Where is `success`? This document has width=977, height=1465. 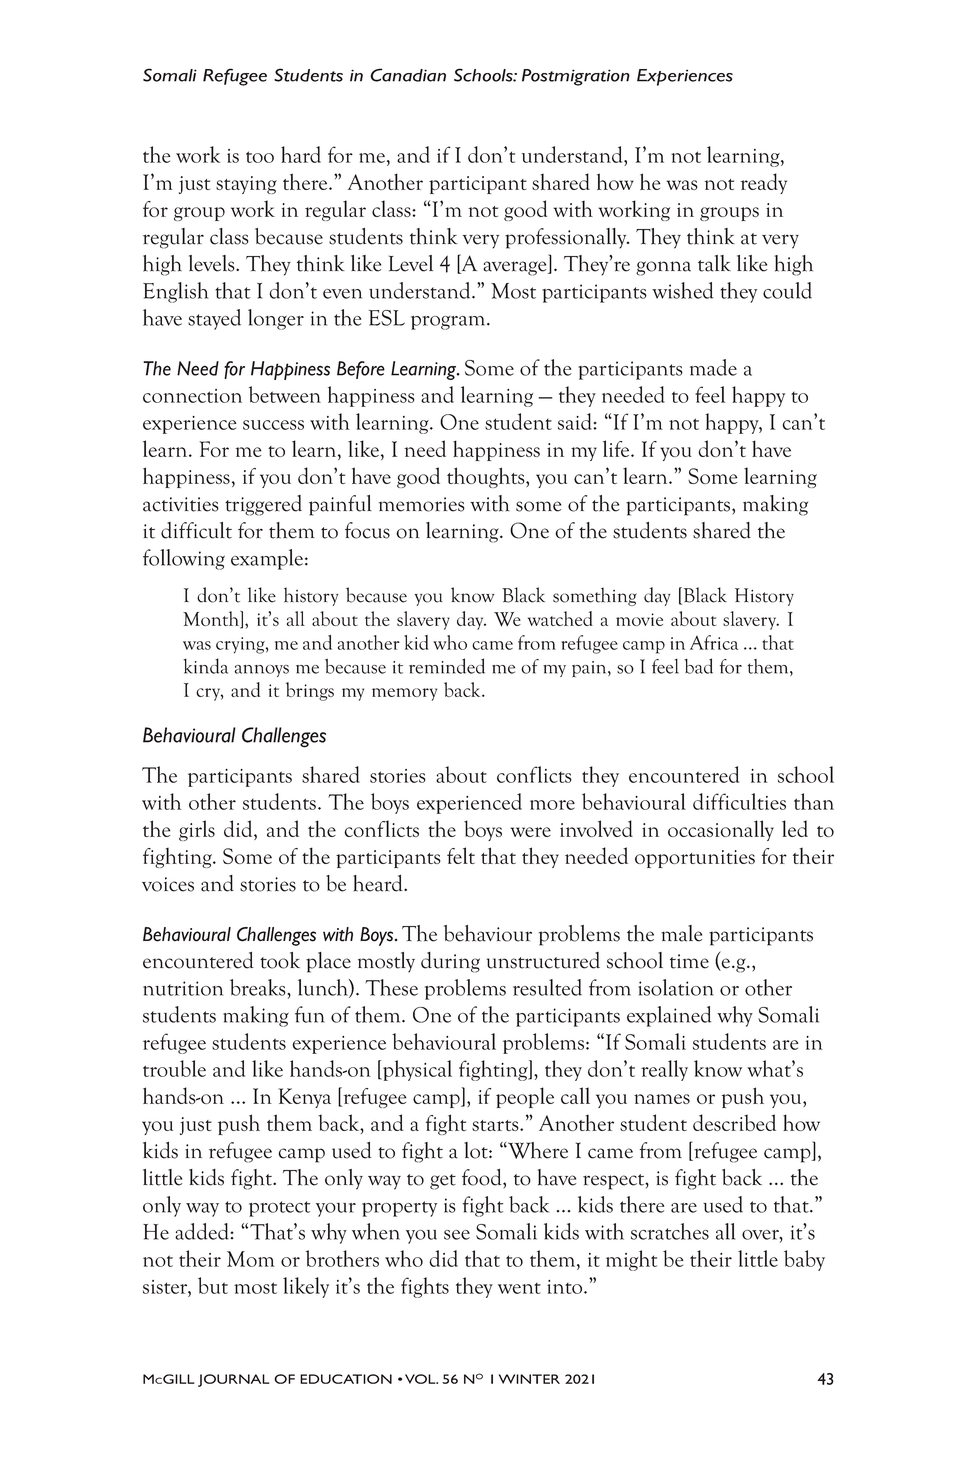
success is located at coordinates (273, 425).
